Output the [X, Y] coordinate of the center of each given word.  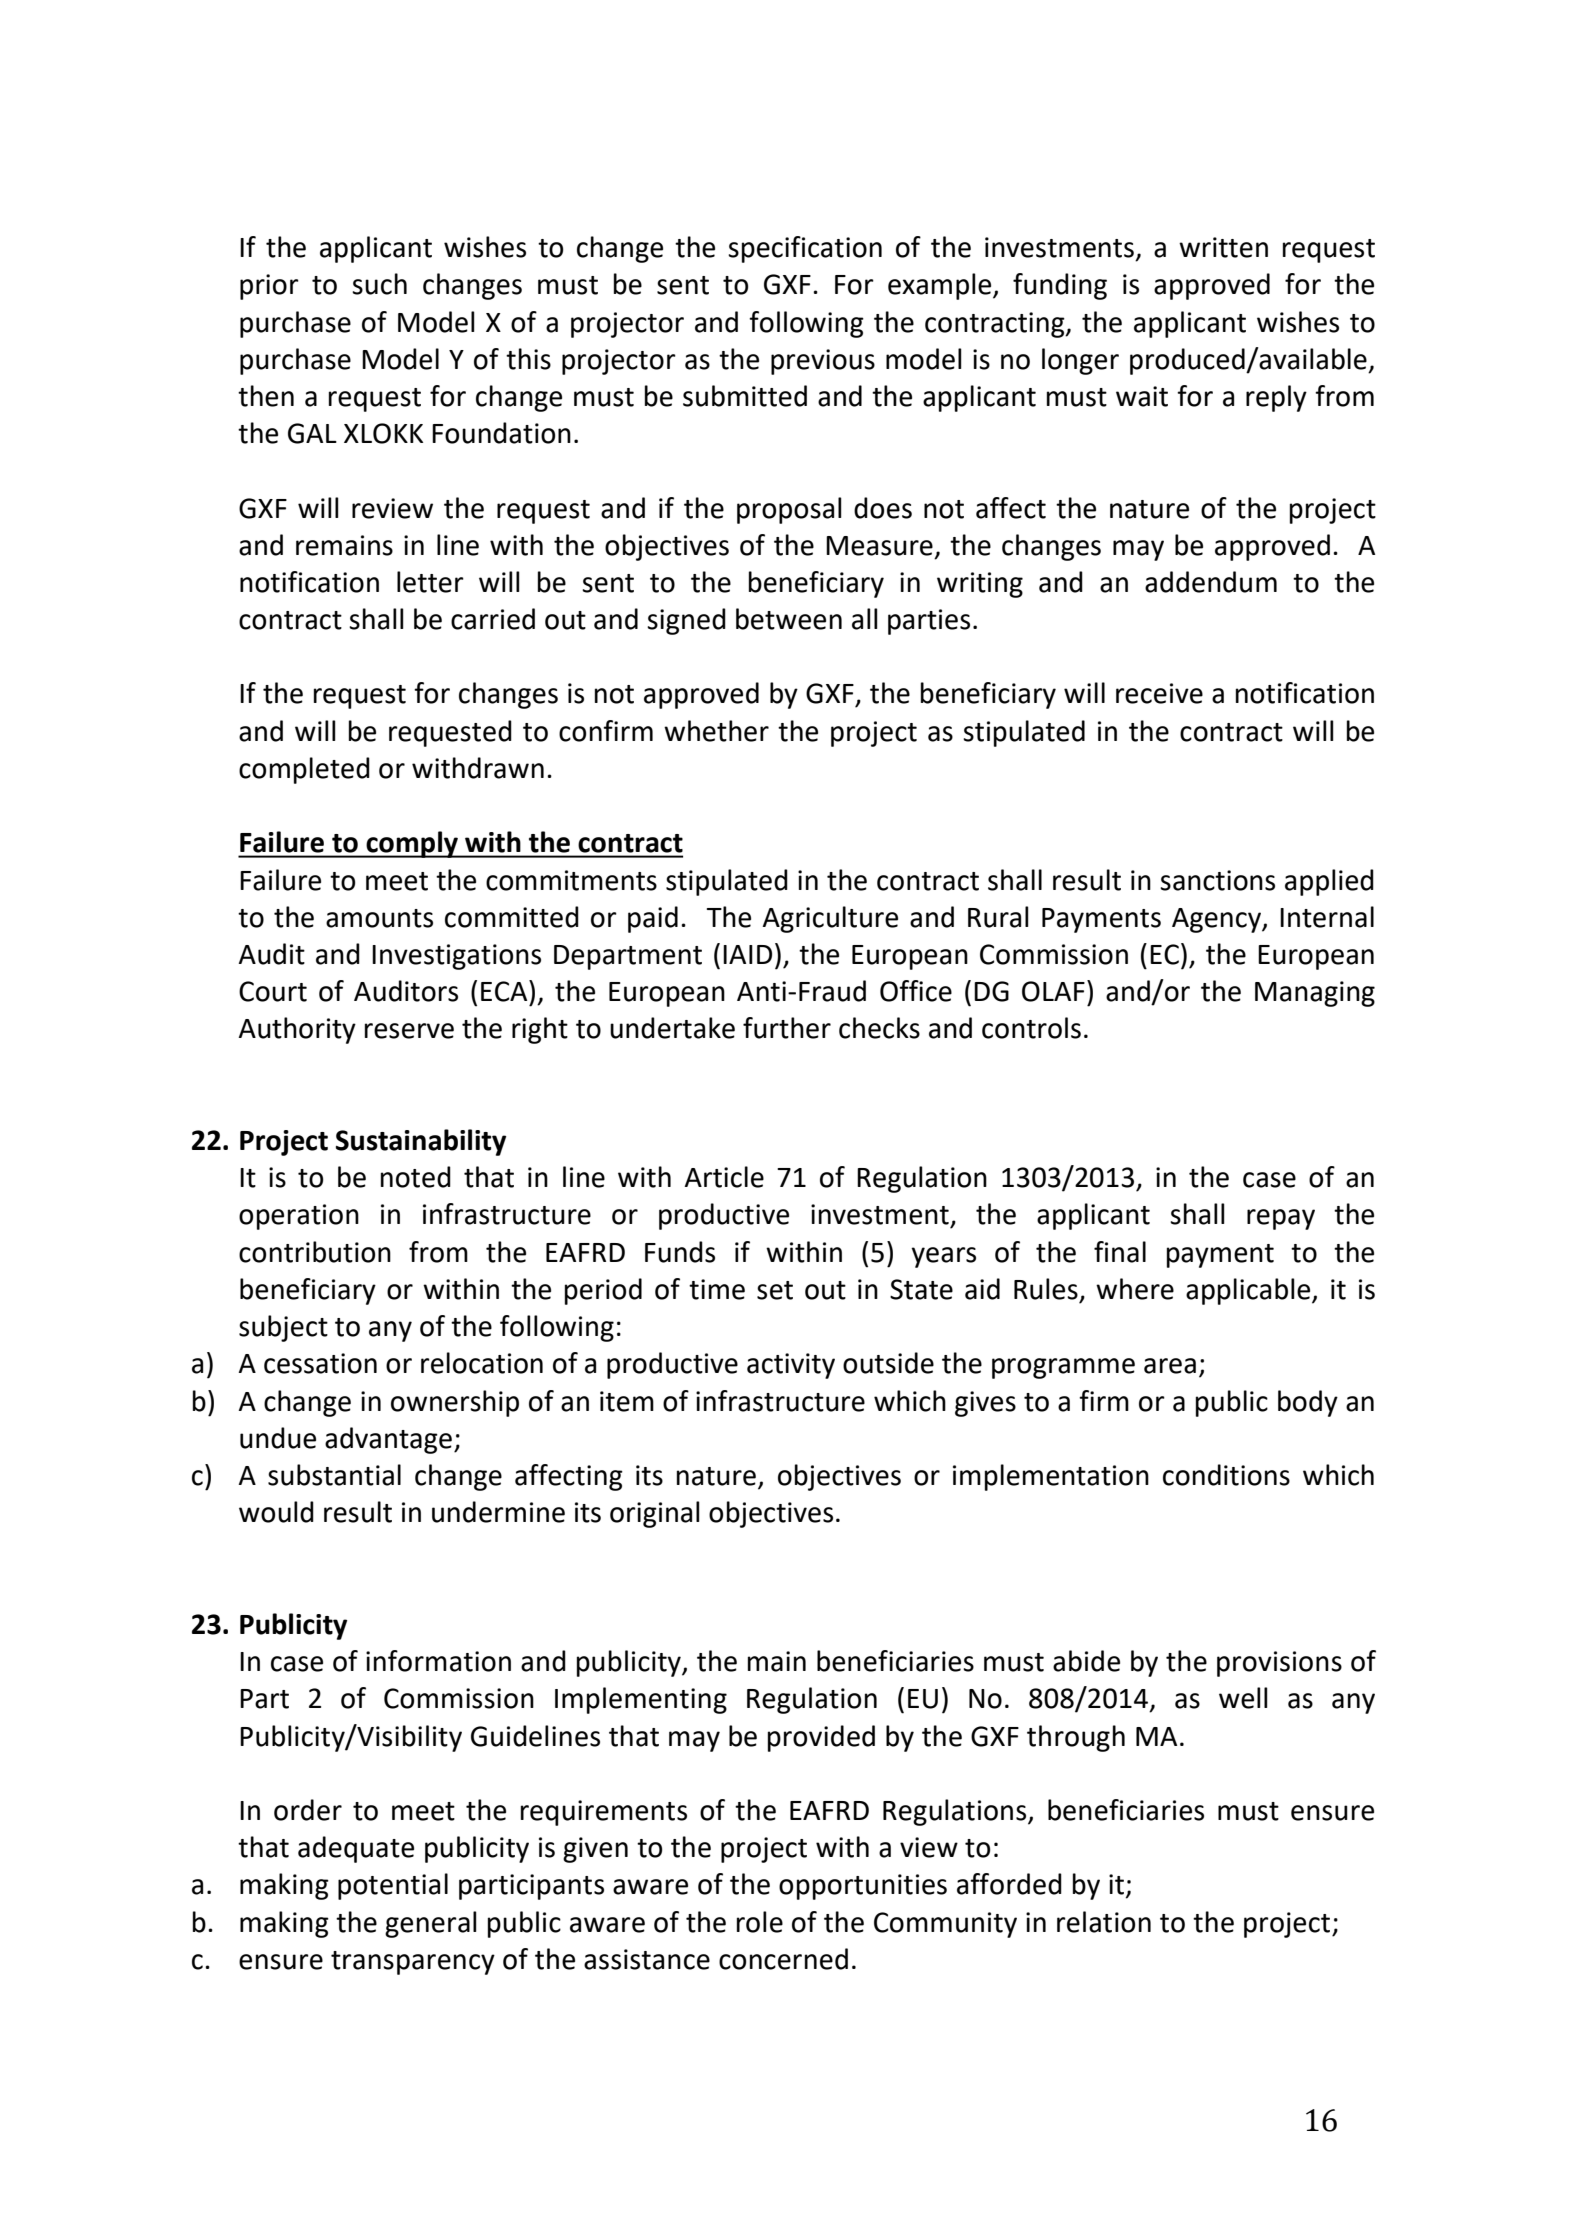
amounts [379, 918]
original [655, 1514]
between [789, 619]
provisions [1279, 1664]
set [775, 1290]
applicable [1249, 1291]
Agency [1217, 920]
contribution [315, 1252]
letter [430, 582]
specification [805, 249]
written [1223, 247]
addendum [1211, 582]
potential [393, 1886]
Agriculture [830, 919]
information [438, 1661]
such [379, 284]
